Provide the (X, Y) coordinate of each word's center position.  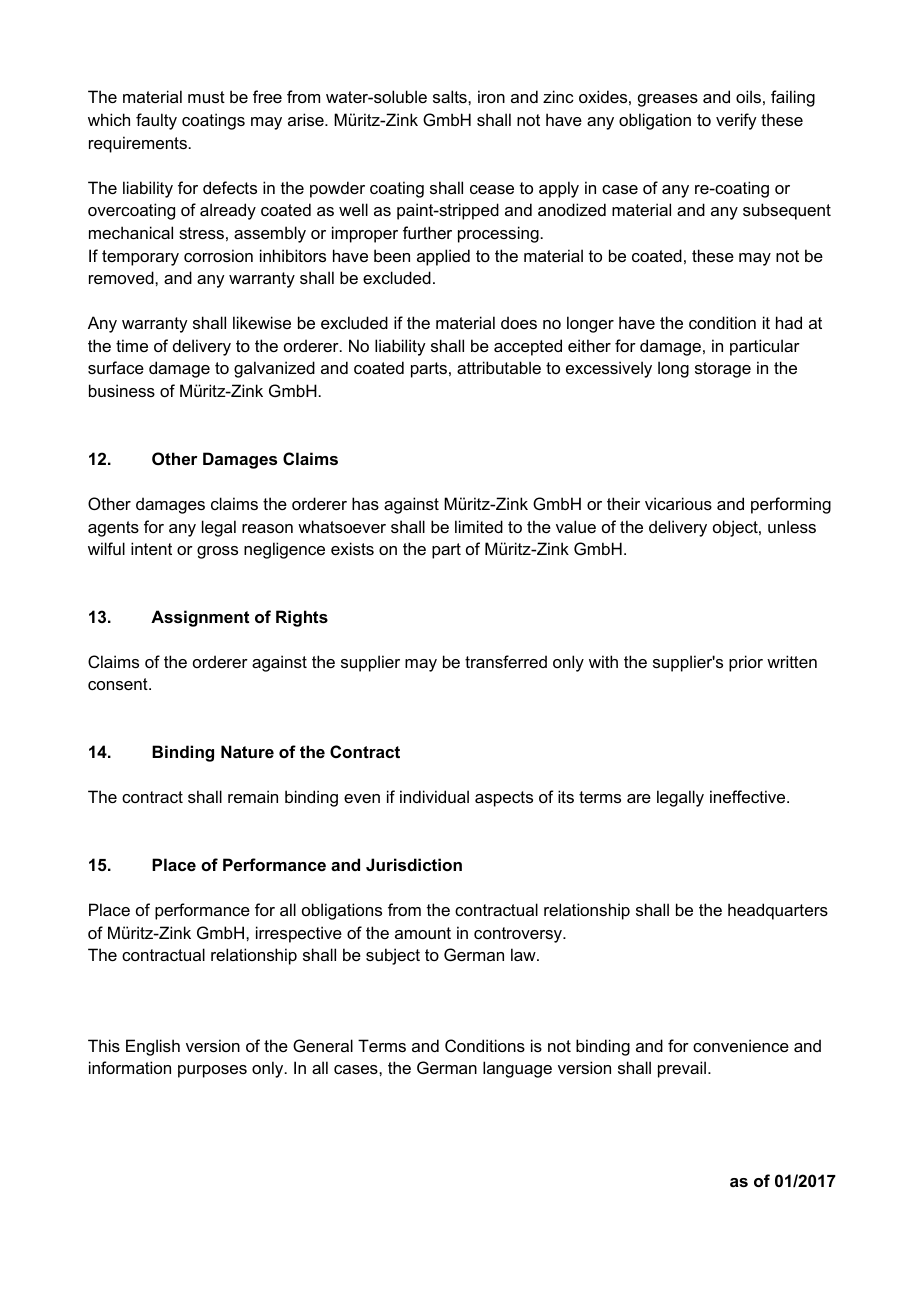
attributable (499, 367)
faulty (156, 121)
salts (451, 96)
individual (434, 796)
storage (723, 370)
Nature (247, 751)
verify (736, 121)
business (122, 390)
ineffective (749, 796)
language (517, 1069)
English (153, 1047)
